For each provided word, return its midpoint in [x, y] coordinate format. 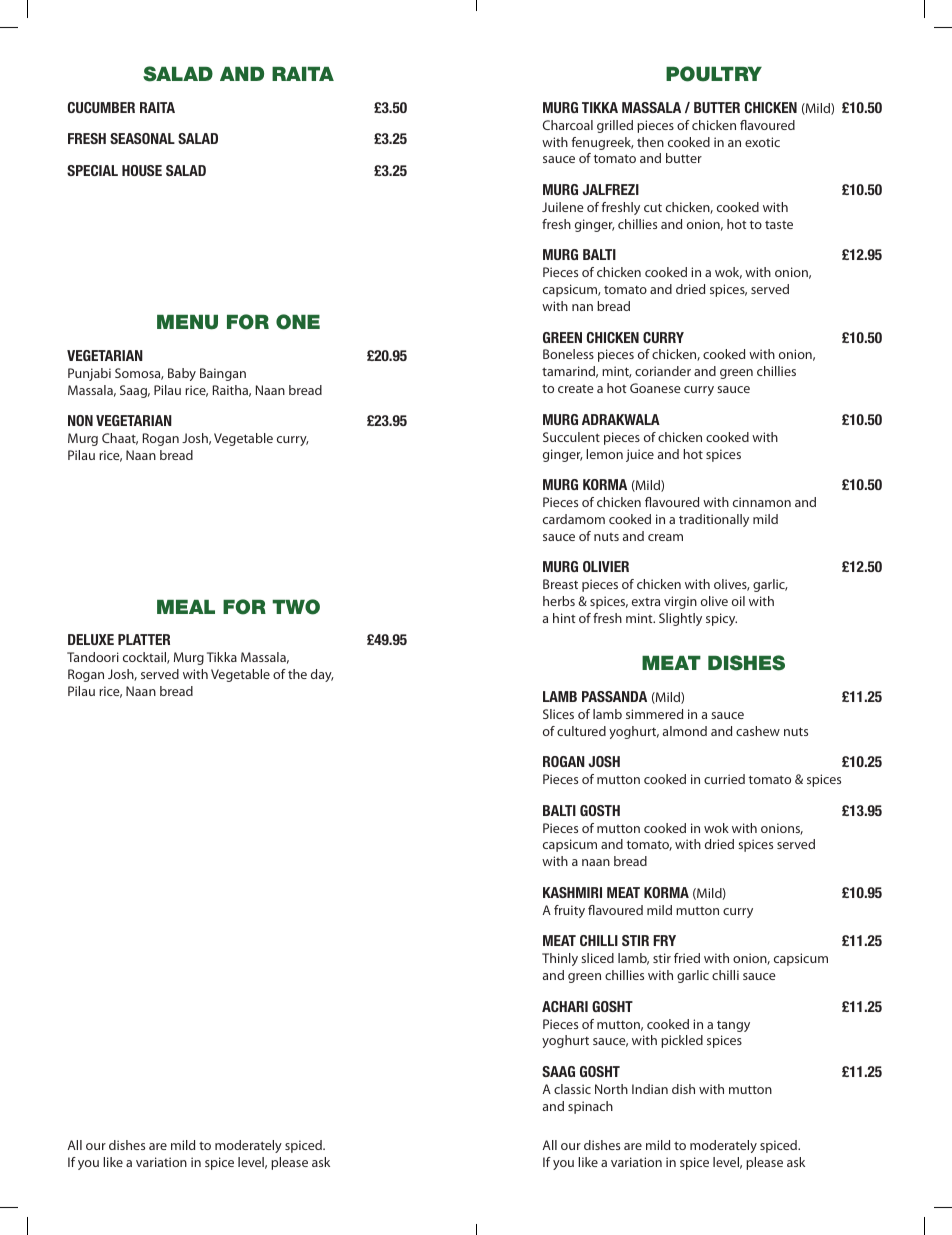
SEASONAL [142, 138]
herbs [559, 601]
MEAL [186, 607]
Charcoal [568, 125]
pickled [682, 1041]
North [611, 1089]
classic [572, 1089]
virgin [680, 602]
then [650, 142]
